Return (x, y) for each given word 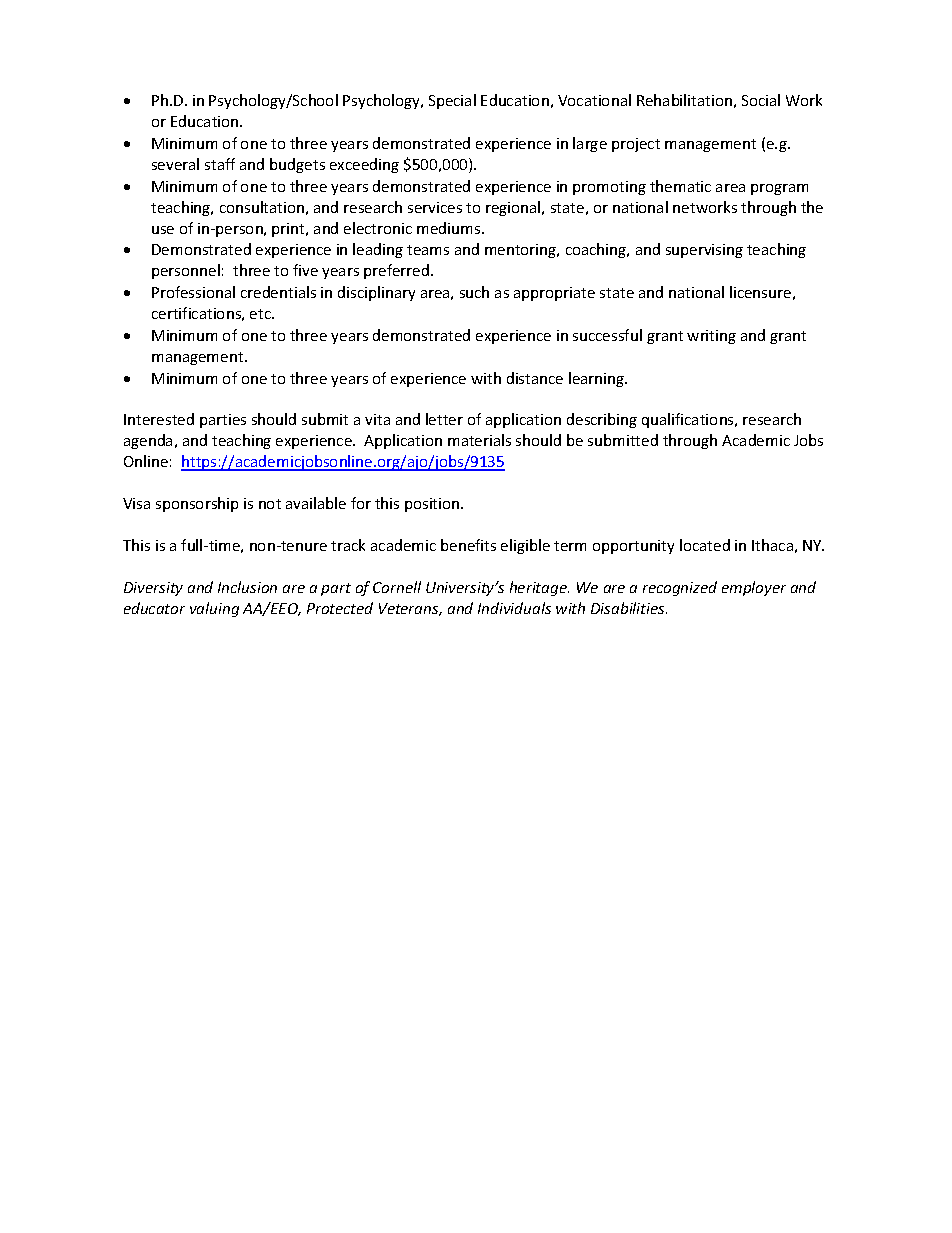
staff (220, 164)
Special (452, 101)
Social (761, 100)
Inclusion (247, 587)
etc (261, 314)
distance (535, 378)
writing (711, 337)
